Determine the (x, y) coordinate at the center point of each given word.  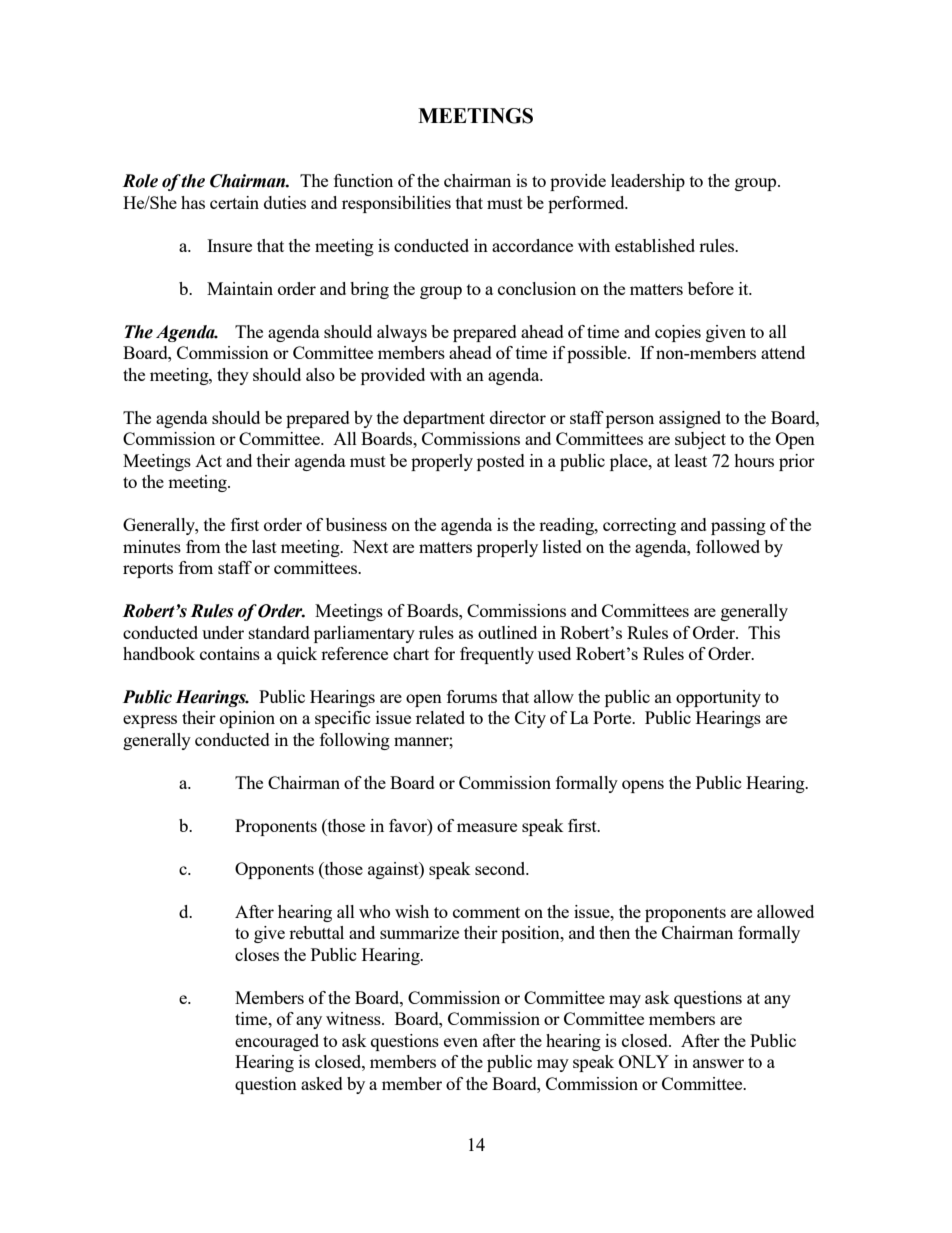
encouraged (277, 1042)
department (444, 419)
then (614, 932)
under (223, 632)
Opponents (274, 870)
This (764, 632)
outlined (507, 632)
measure (487, 827)
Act (208, 461)
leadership (648, 182)
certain (234, 202)
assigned (690, 419)
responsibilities (396, 204)
